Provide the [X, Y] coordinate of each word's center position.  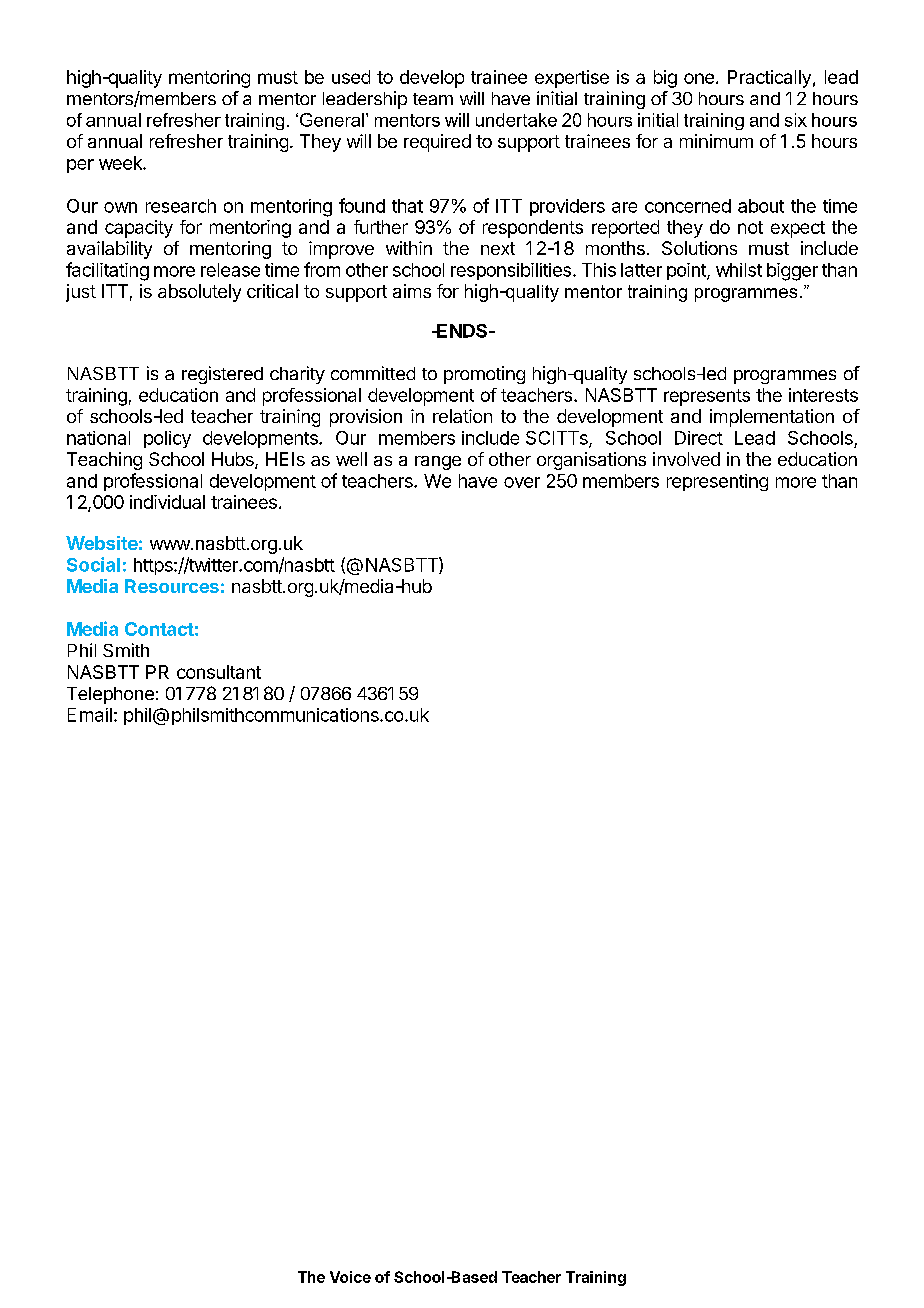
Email [90, 715]
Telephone [110, 695]
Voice [350, 1277]
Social [93, 564]
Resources [172, 586]
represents [707, 397]
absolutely [199, 293]
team [433, 99]
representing [717, 482]
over [522, 482]
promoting [484, 375]
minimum [716, 141]
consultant [219, 672]
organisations [591, 461]
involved [686, 459]
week [121, 163]
